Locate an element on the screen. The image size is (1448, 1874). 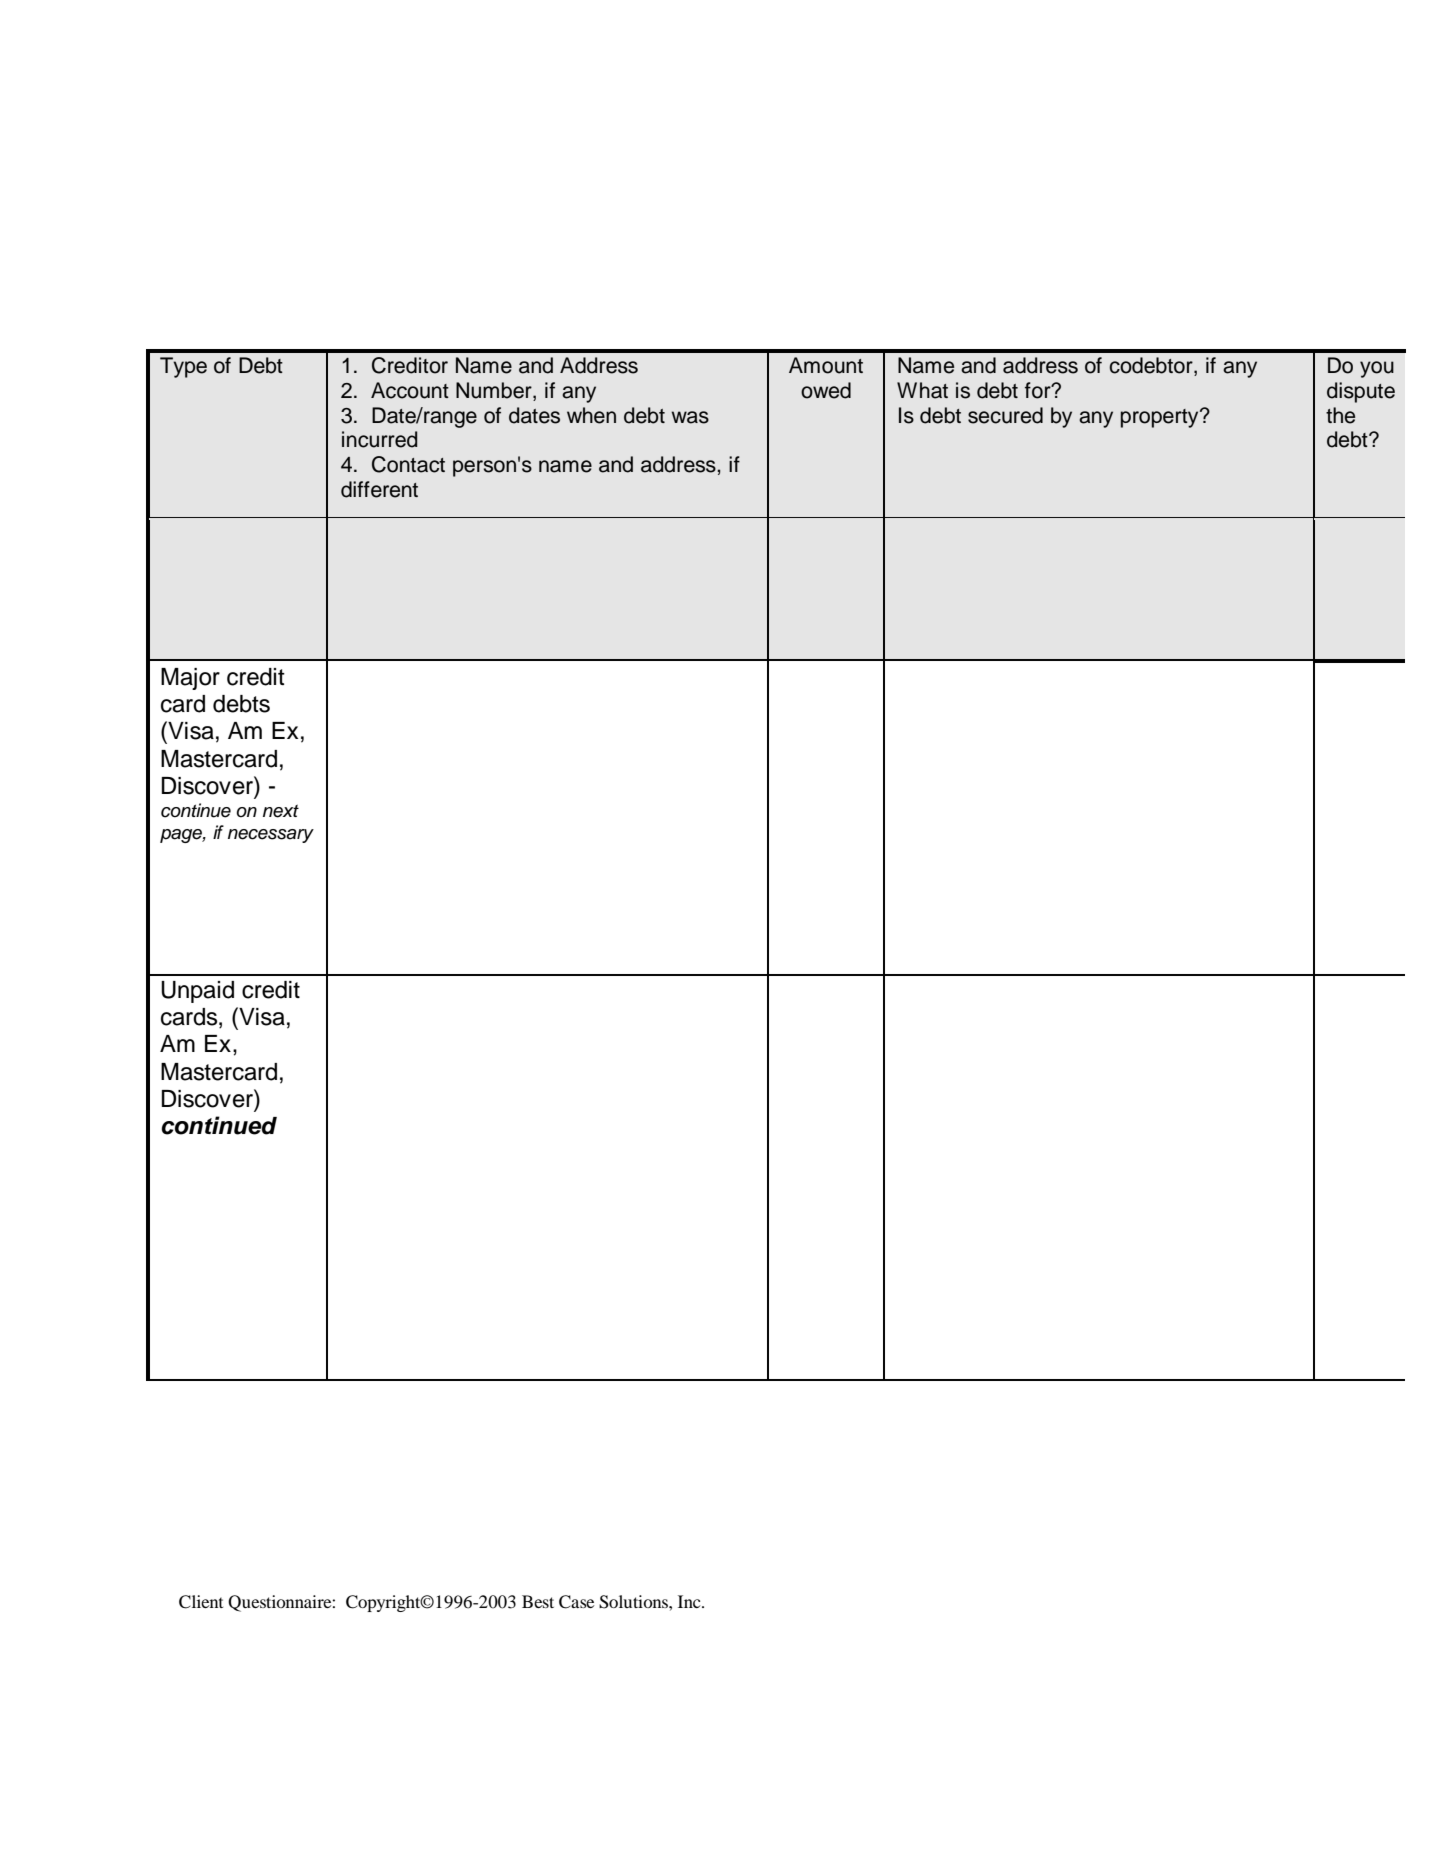
Account is located at coordinates (410, 390).
